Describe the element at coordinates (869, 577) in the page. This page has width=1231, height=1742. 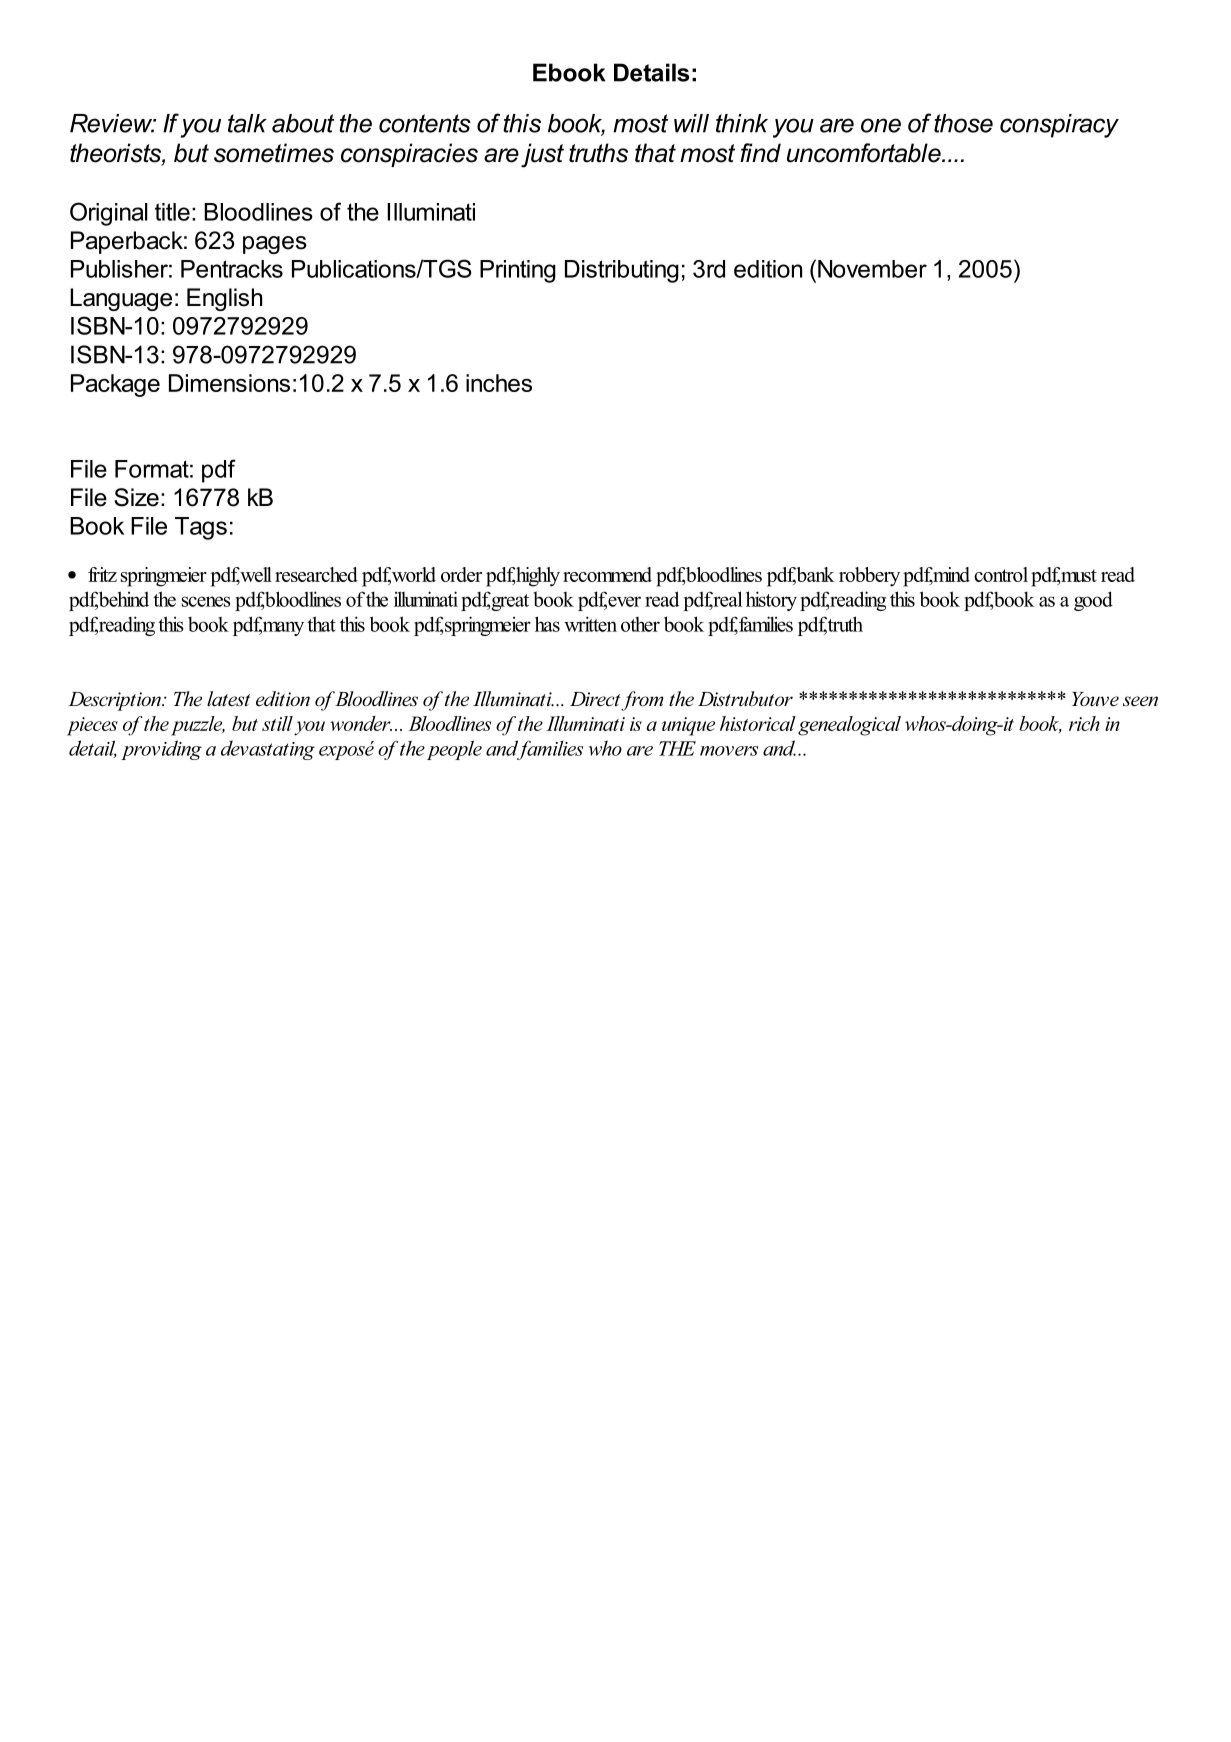
I see `robbery` at that location.
